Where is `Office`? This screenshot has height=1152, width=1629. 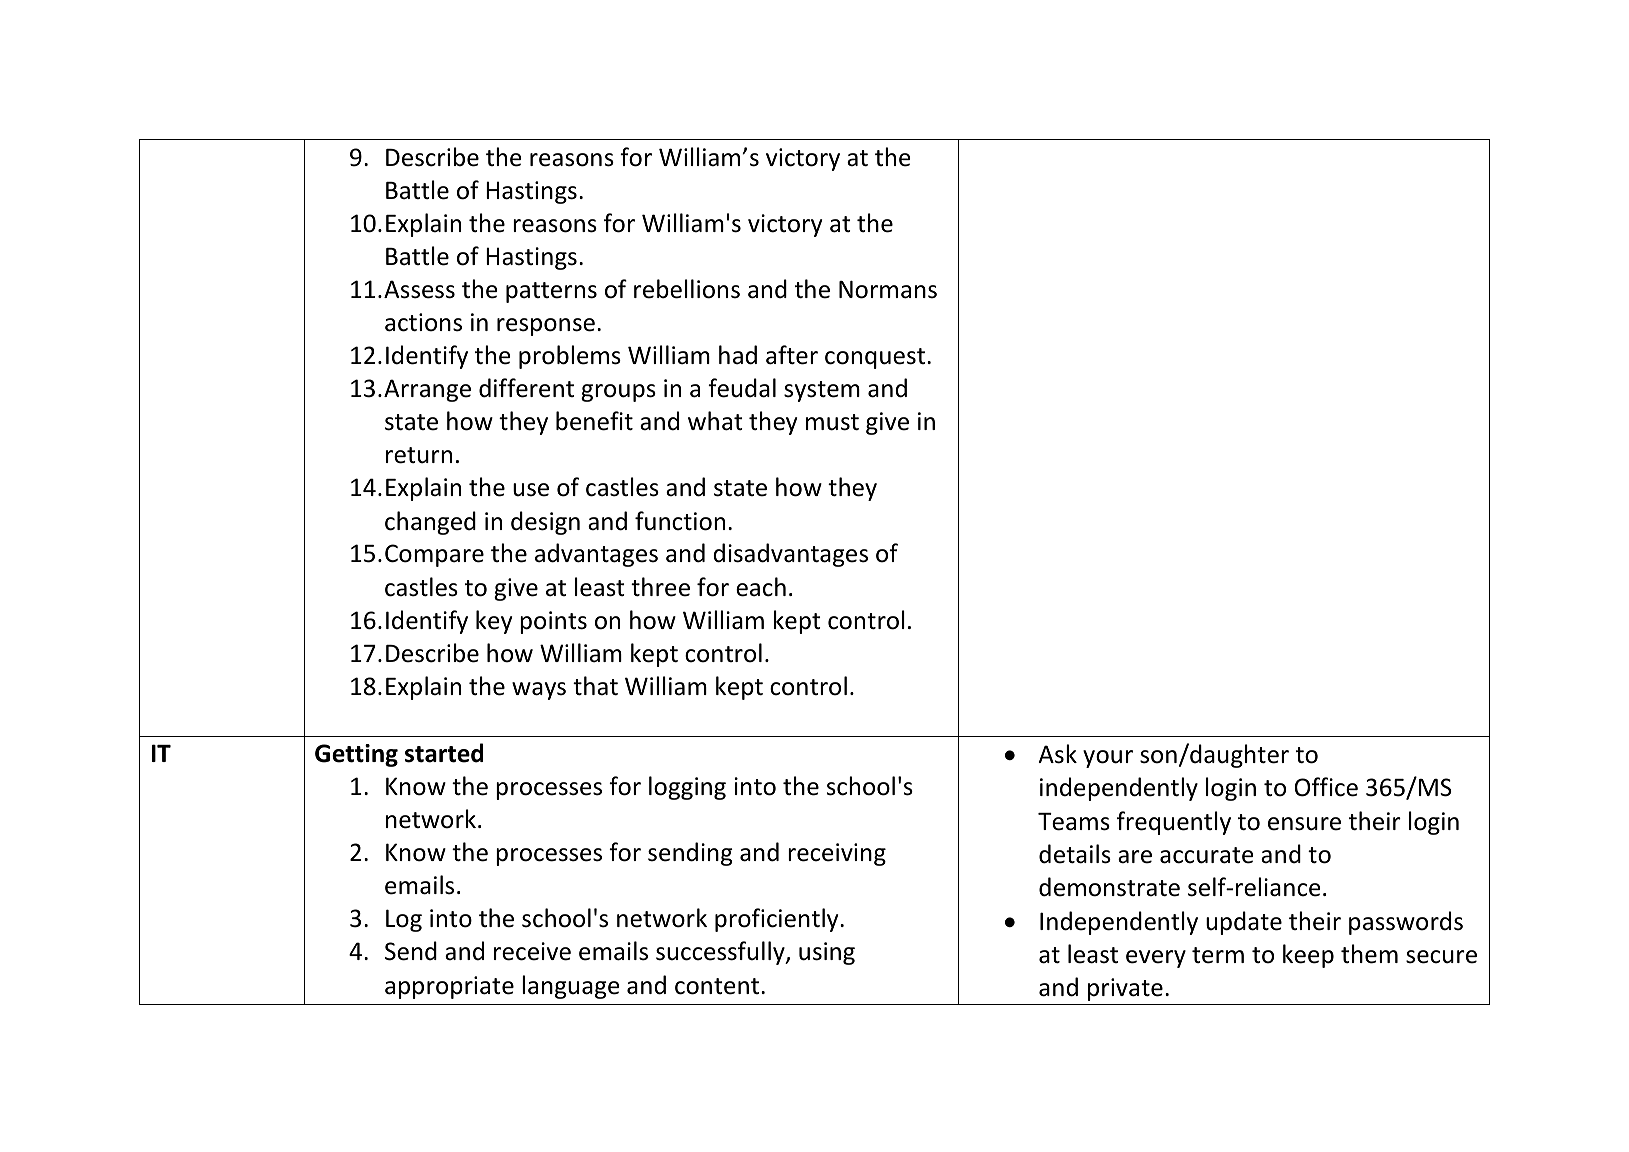 Office is located at coordinates (1326, 787).
